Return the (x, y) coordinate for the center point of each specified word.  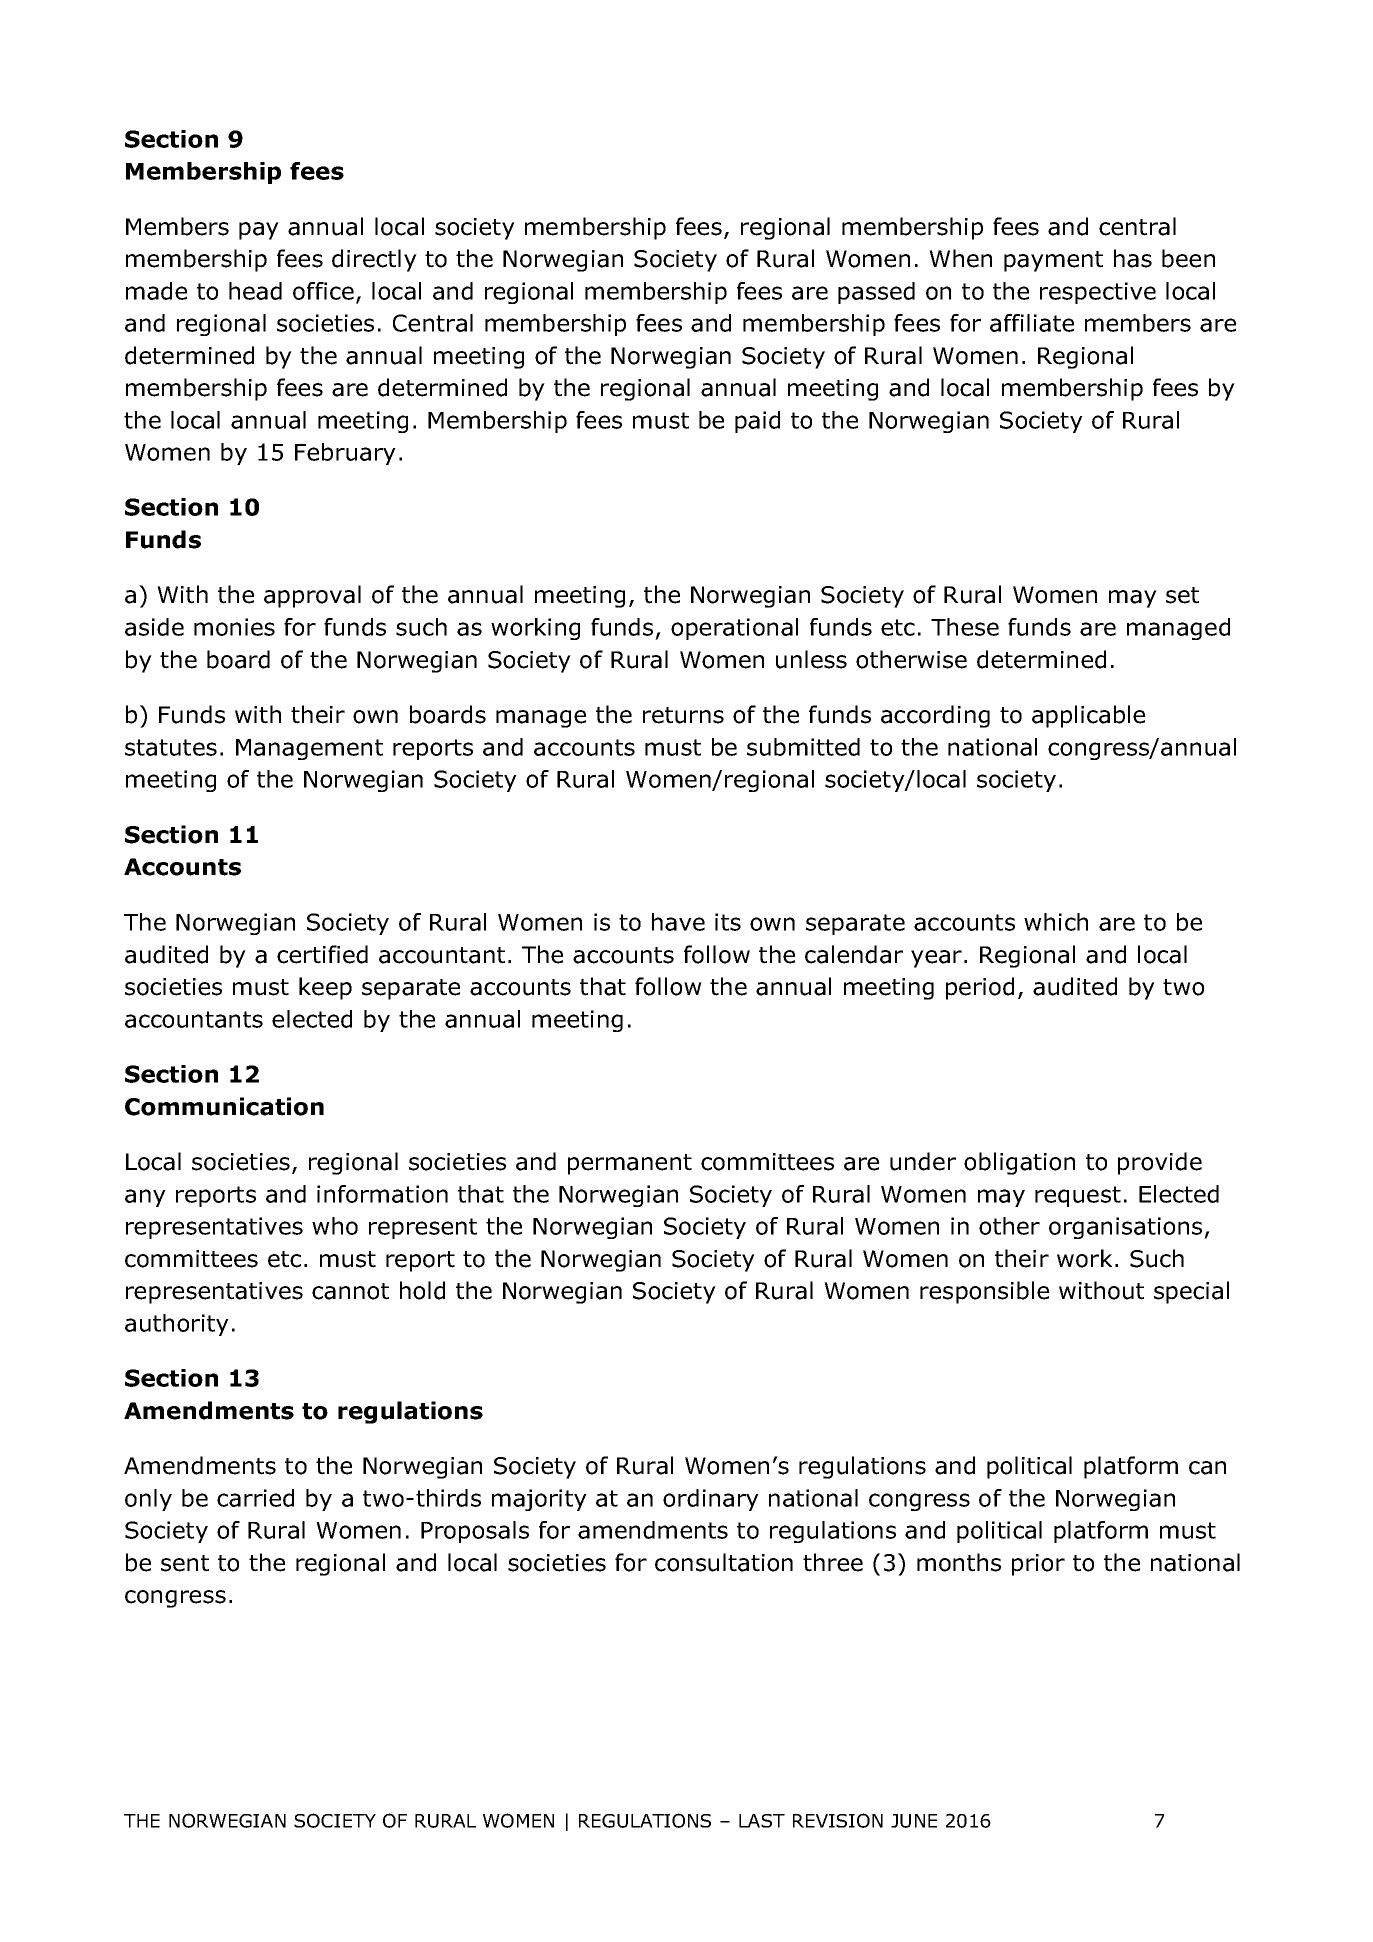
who (335, 1226)
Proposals (475, 1532)
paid (757, 422)
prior (1038, 1565)
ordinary (711, 1500)
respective (1098, 293)
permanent (630, 1164)
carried (255, 1498)
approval (312, 596)
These (965, 627)
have (678, 922)
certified (322, 954)
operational (734, 629)
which (1056, 922)
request (1078, 1196)
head (255, 291)
